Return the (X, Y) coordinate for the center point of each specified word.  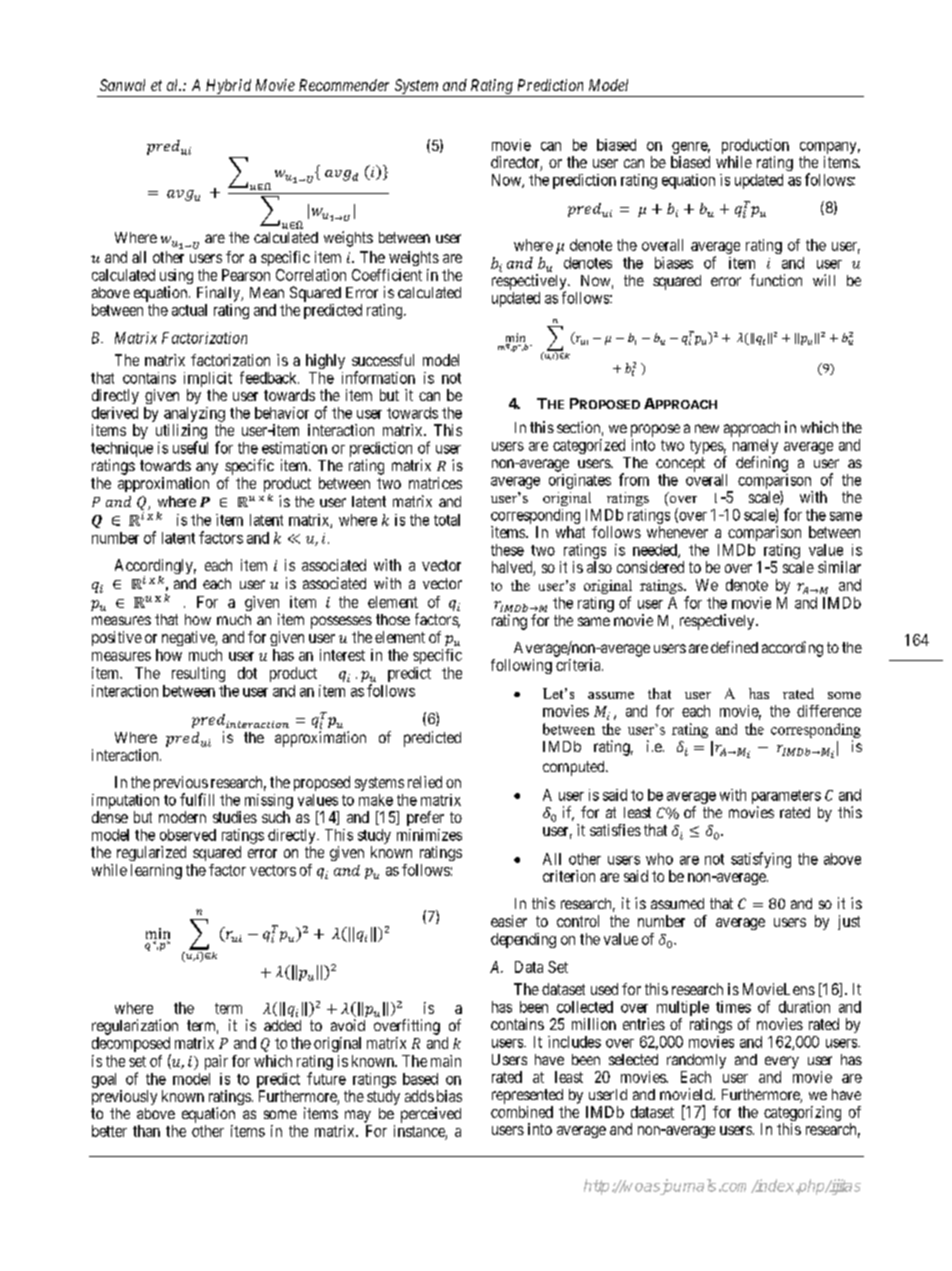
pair (216, 1062)
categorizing (802, 1115)
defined (734, 647)
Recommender (344, 85)
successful (383, 360)
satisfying (761, 860)
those (393, 619)
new (707, 428)
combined (522, 1112)
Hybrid (228, 88)
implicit (208, 379)
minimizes (429, 835)
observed (188, 835)
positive (117, 638)
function (776, 280)
